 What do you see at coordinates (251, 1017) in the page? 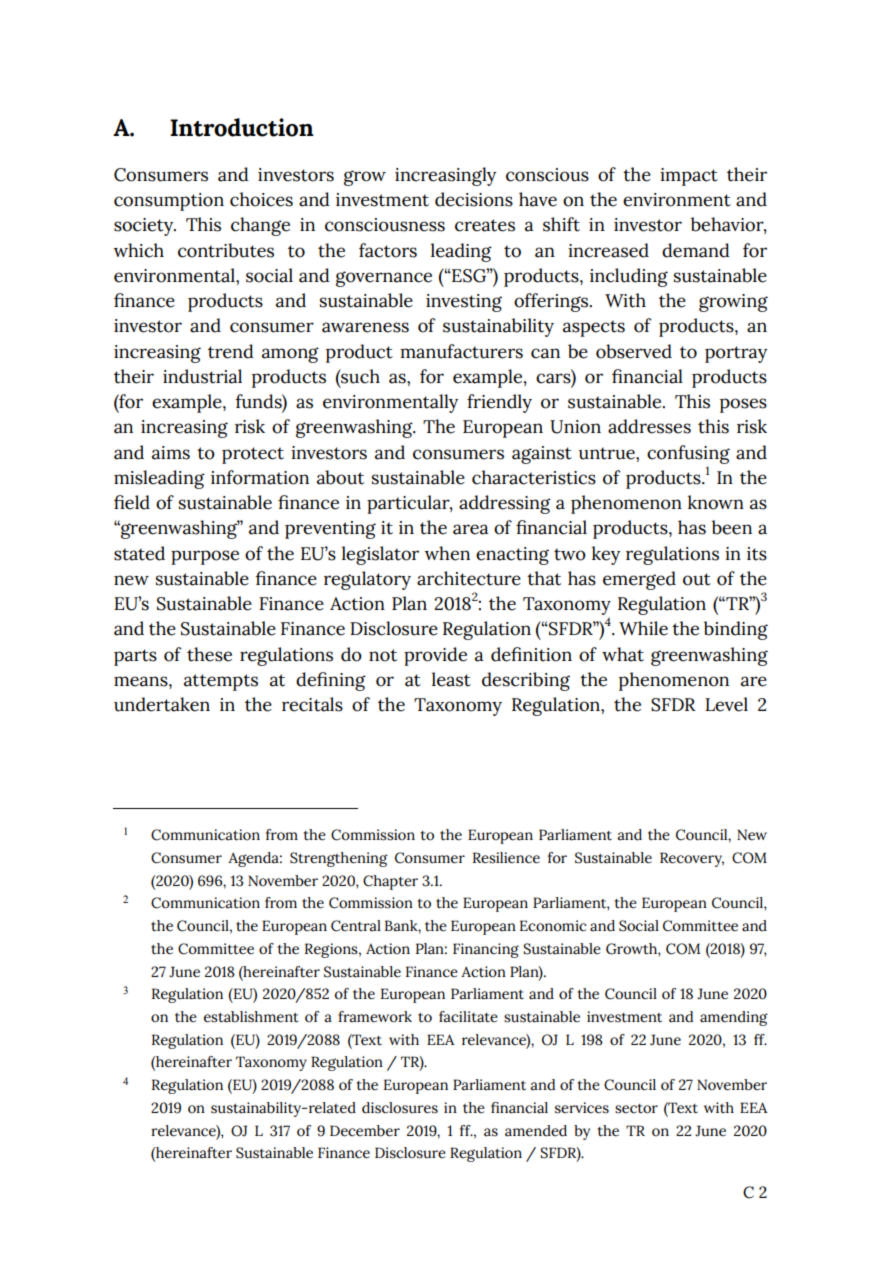
I see `establishment` at bounding box center [251, 1017].
